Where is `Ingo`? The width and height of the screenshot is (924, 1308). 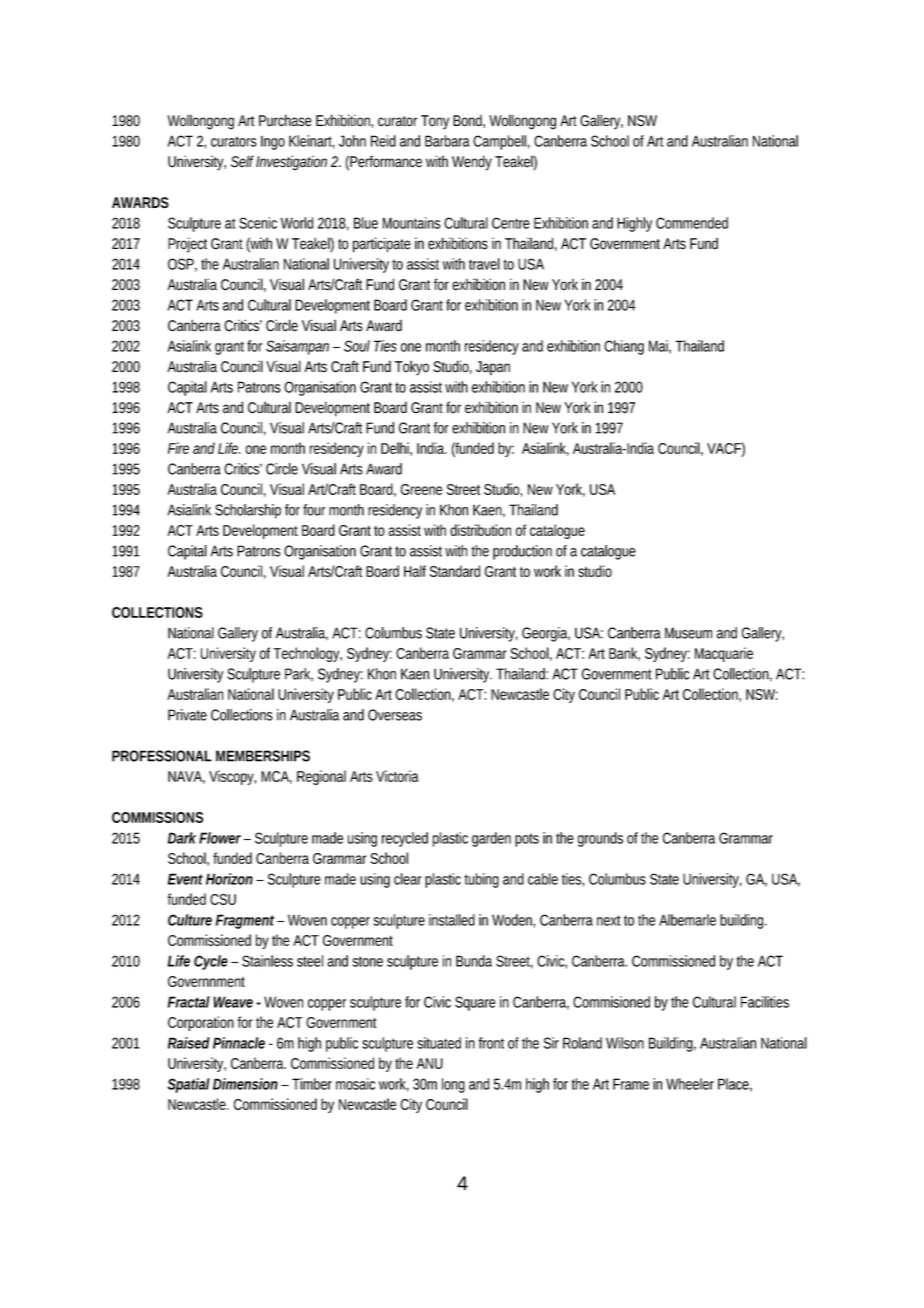
Ingo is located at coordinates (273, 142).
